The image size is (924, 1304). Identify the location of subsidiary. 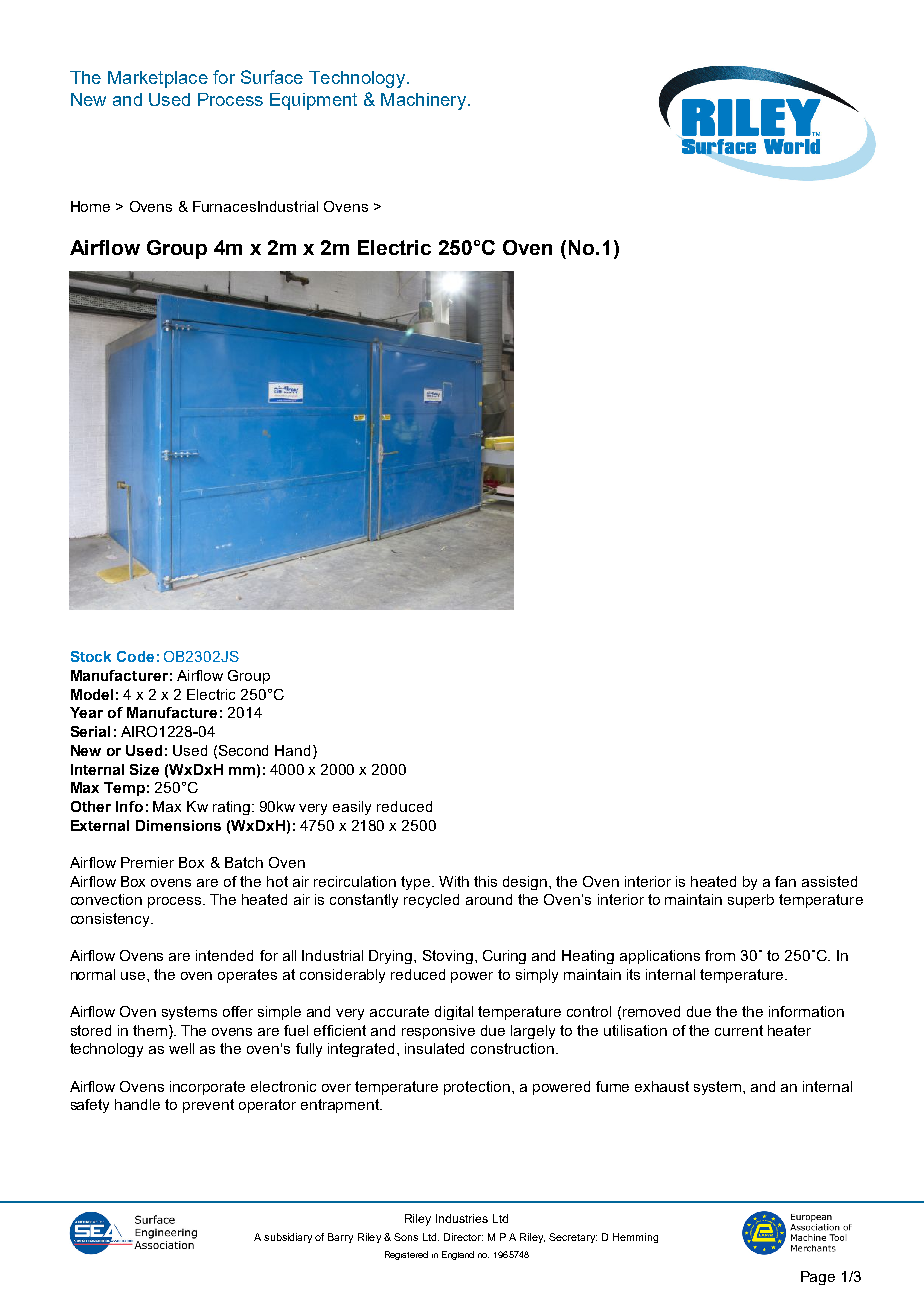
(288, 1238).
